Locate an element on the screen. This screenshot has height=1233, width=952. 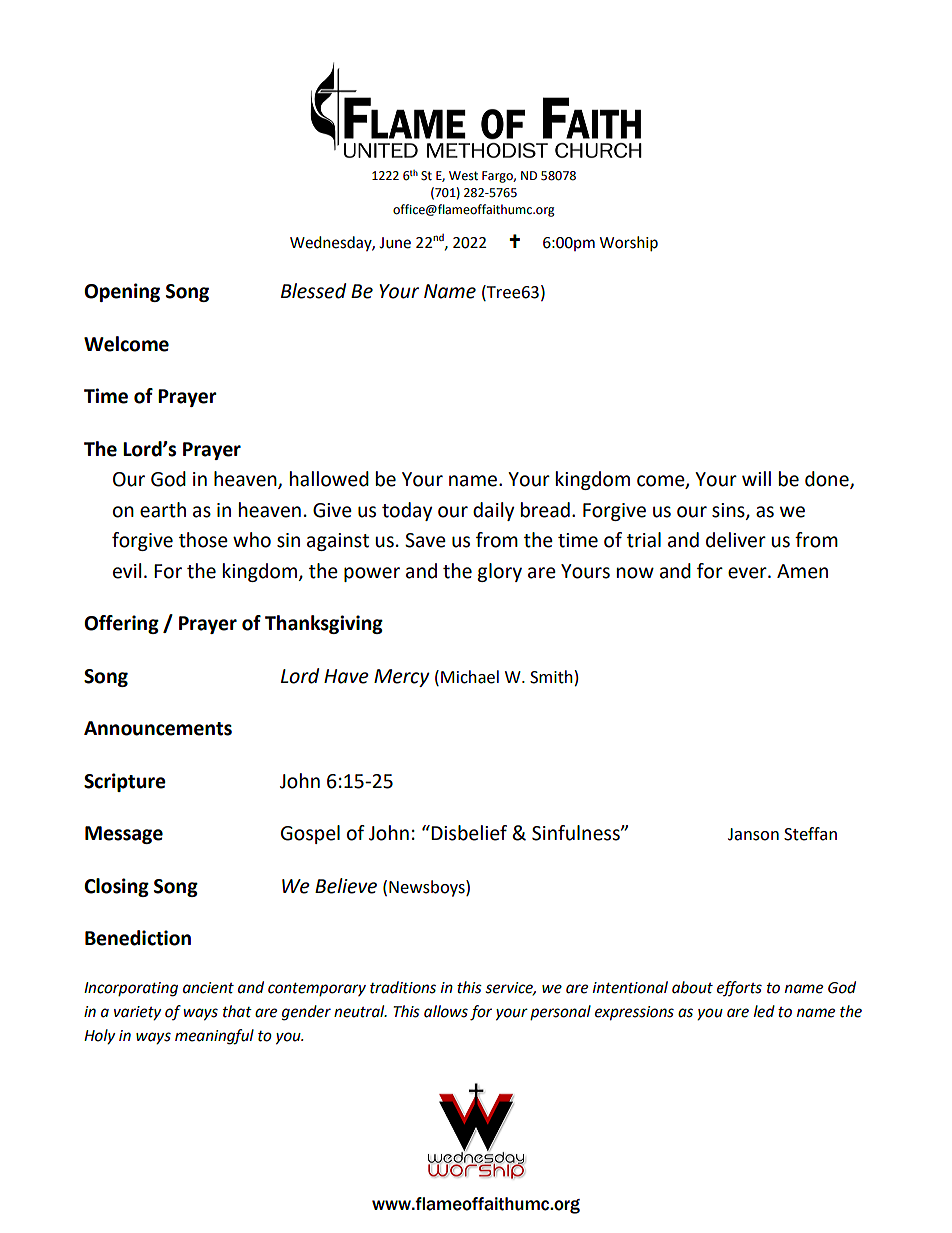
earth is located at coordinates (163, 510).
